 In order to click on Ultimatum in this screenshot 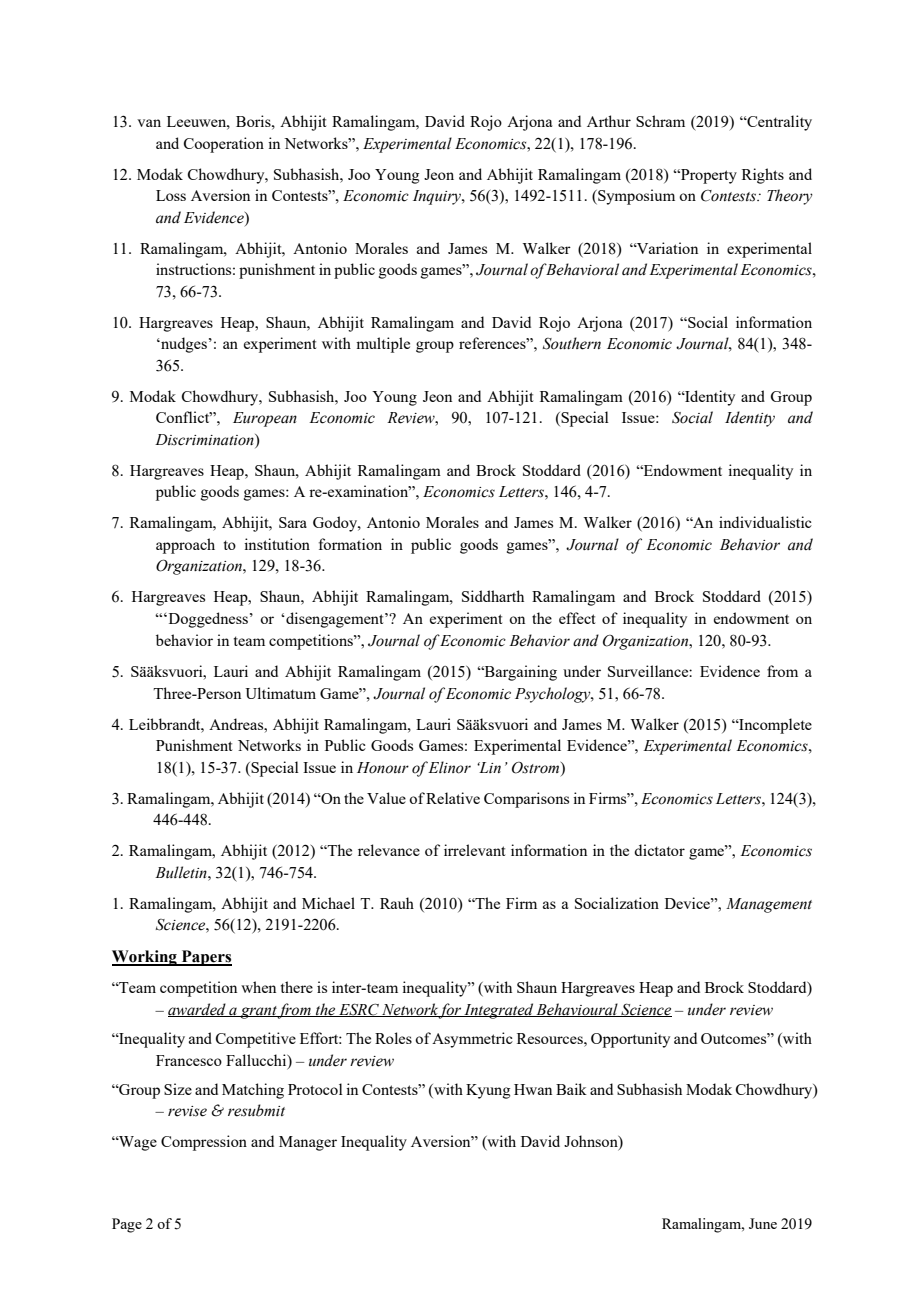, I will do `click(280, 693)`.
